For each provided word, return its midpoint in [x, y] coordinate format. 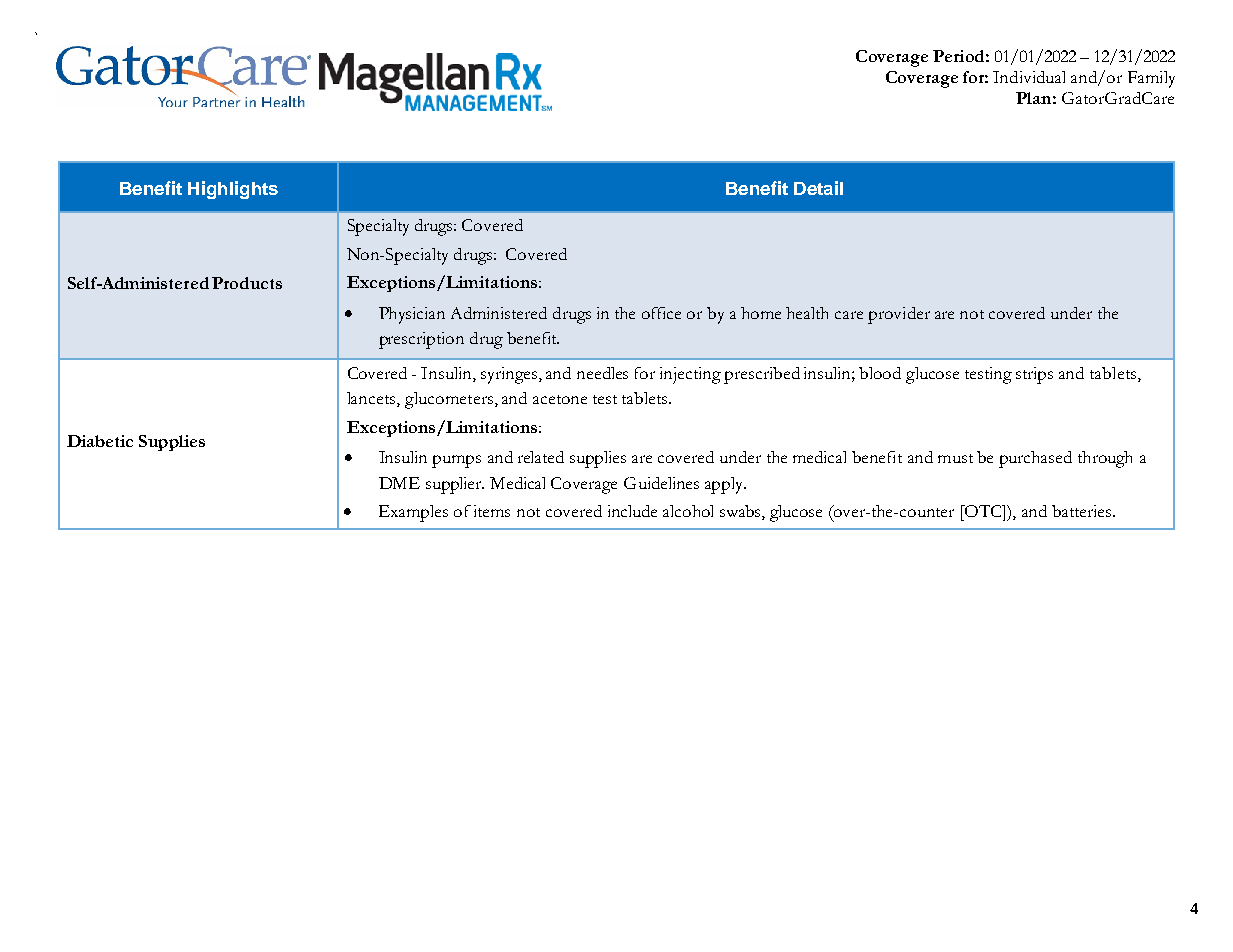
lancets [372, 399]
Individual [1029, 77]
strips [1034, 375]
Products [247, 283]
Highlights [233, 190]
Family [1151, 79]
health [807, 313]
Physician [412, 315]
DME [399, 483]
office [661, 313]
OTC [983, 511]
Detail [818, 188]
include [632, 511]
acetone [560, 399]
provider [899, 315]
